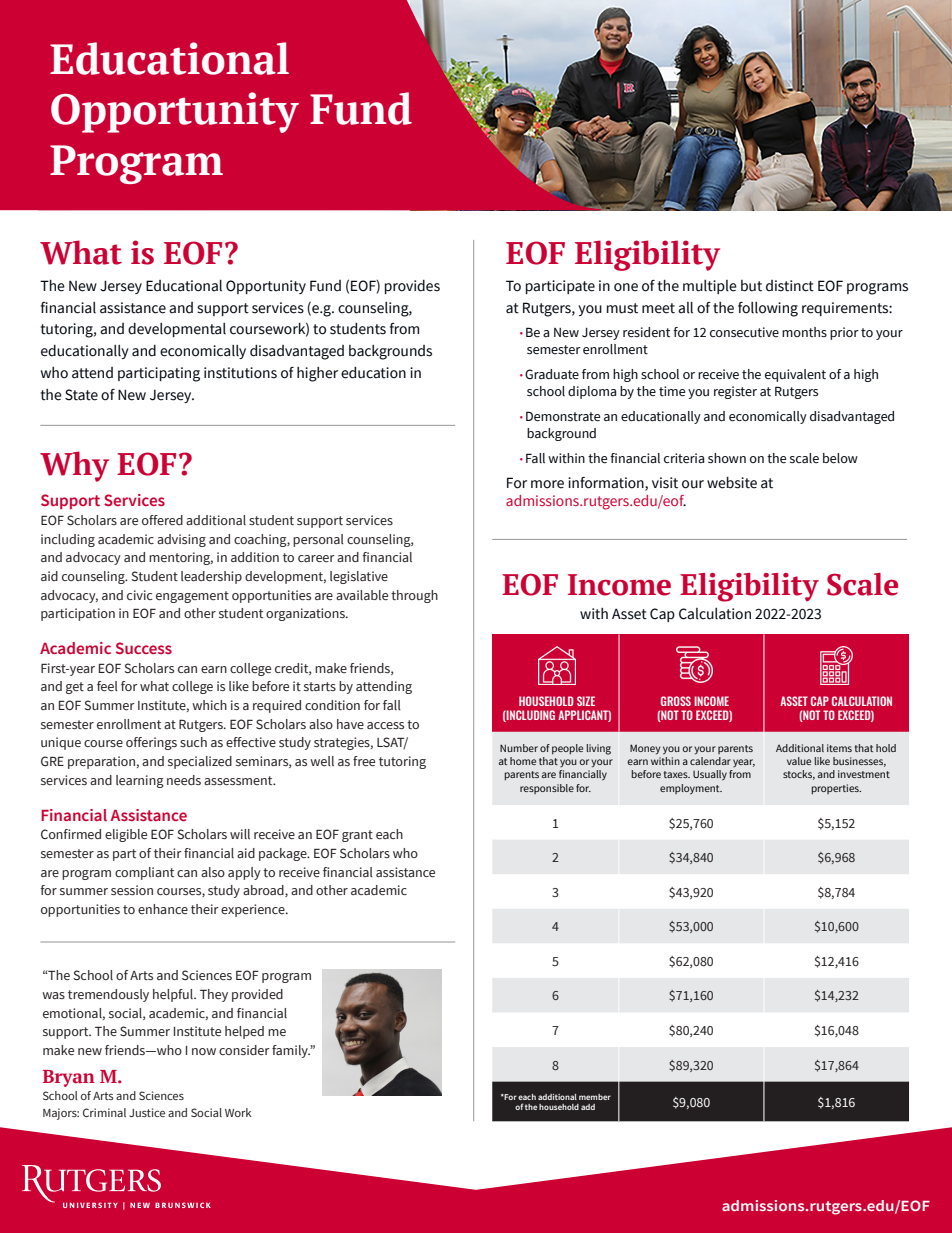  Describe the element at coordinates (732, 483) in the screenshot. I see `website` at that location.
